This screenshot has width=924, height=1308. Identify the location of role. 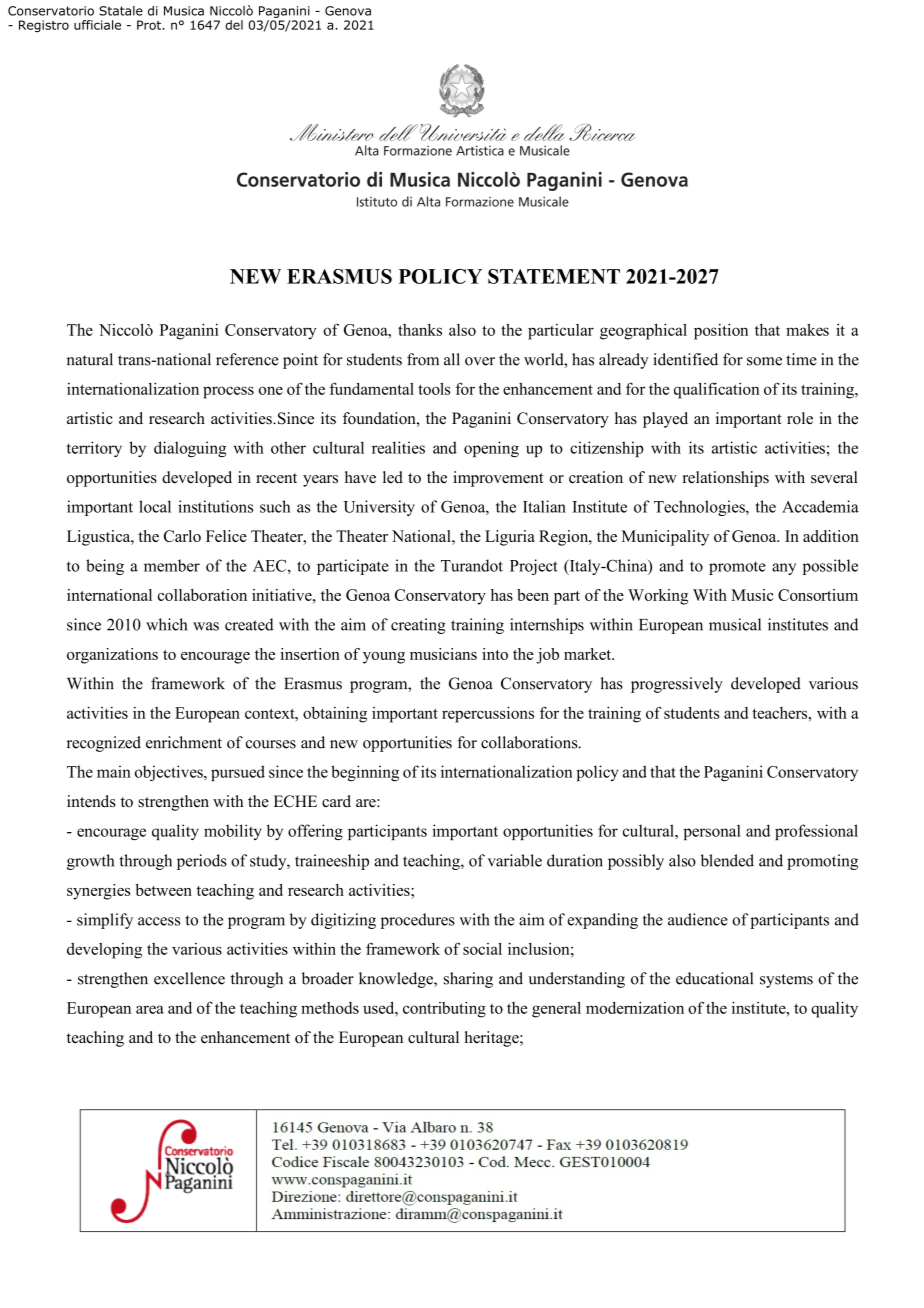
(800, 418).
